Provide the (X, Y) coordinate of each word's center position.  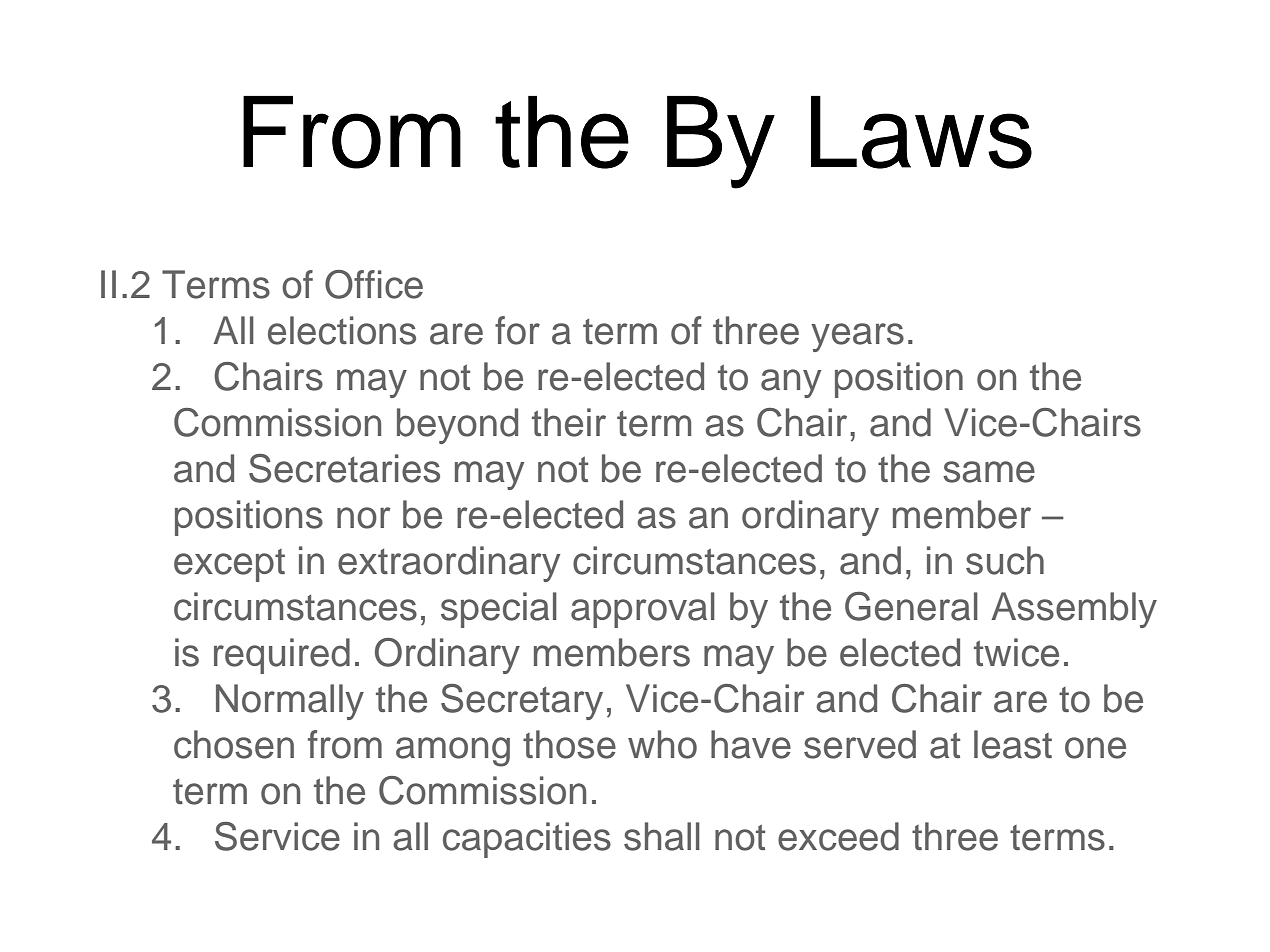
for (517, 330)
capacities (527, 840)
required (282, 656)
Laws (921, 132)
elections (342, 330)
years (857, 337)
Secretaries (344, 468)
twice (1016, 652)
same (989, 472)
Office (374, 284)
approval (643, 610)
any (791, 383)
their (569, 422)
